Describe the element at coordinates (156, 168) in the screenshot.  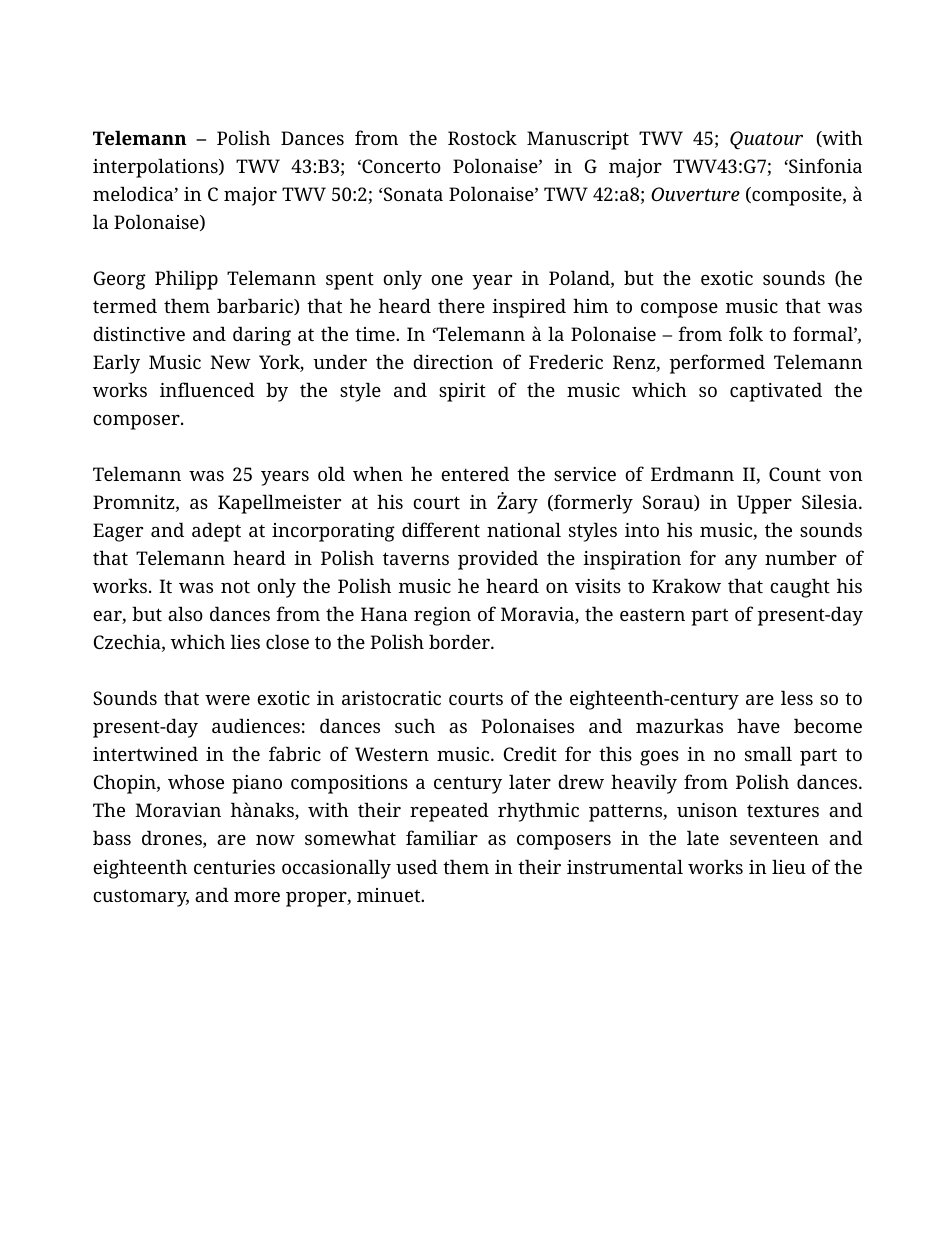
I see `interpolations` at that location.
